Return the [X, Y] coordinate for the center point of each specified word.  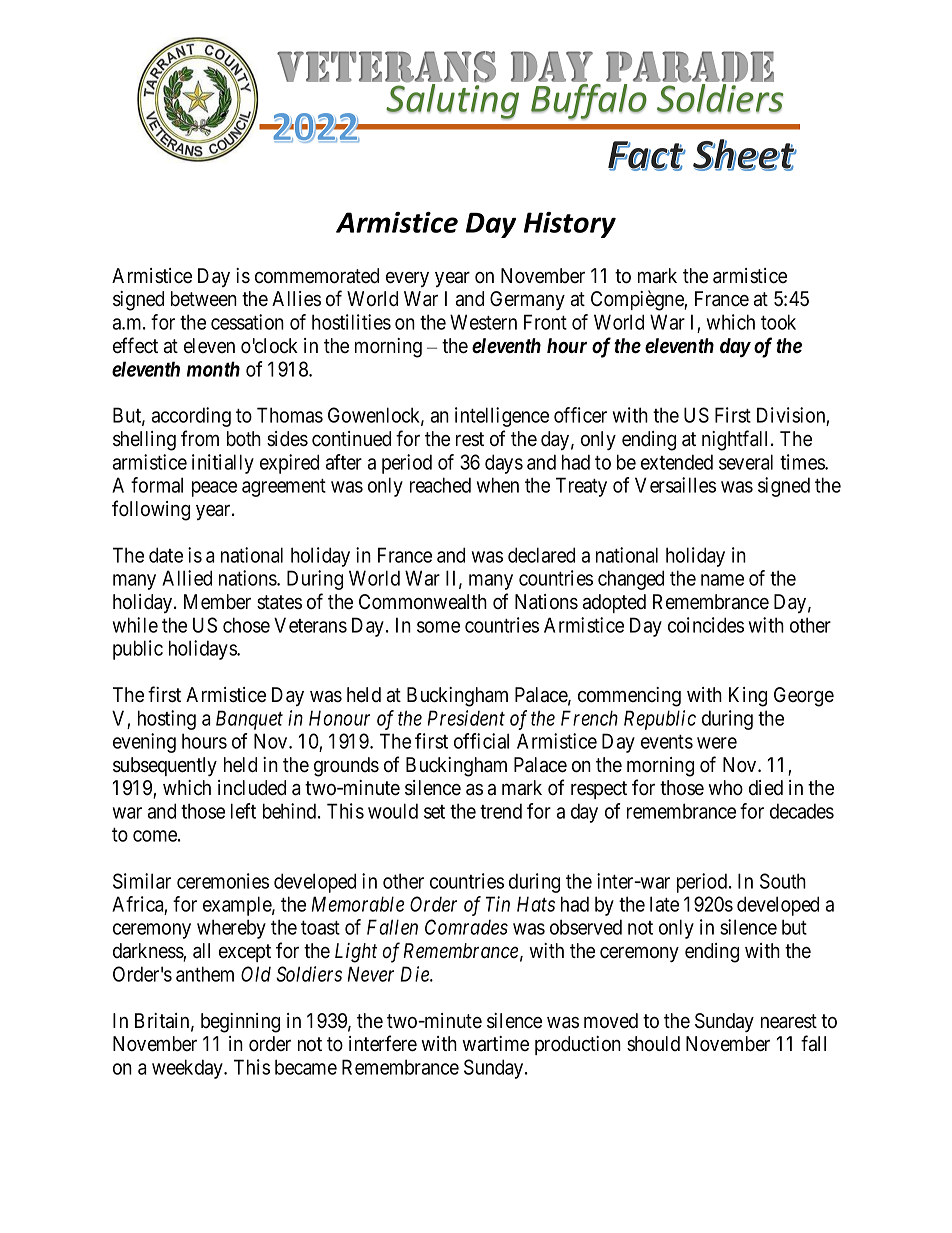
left [243, 811]
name [722, 580]
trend [501, 811]
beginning [240, 1023]
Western [483, 322]
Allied [187, 578]
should [653, 1044]
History [570, 225]
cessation [247, 322]
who [725, 788]
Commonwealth [423, 602]
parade [690, 66]
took [778, 322]
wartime [495, 1044]
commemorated [317, 276]
